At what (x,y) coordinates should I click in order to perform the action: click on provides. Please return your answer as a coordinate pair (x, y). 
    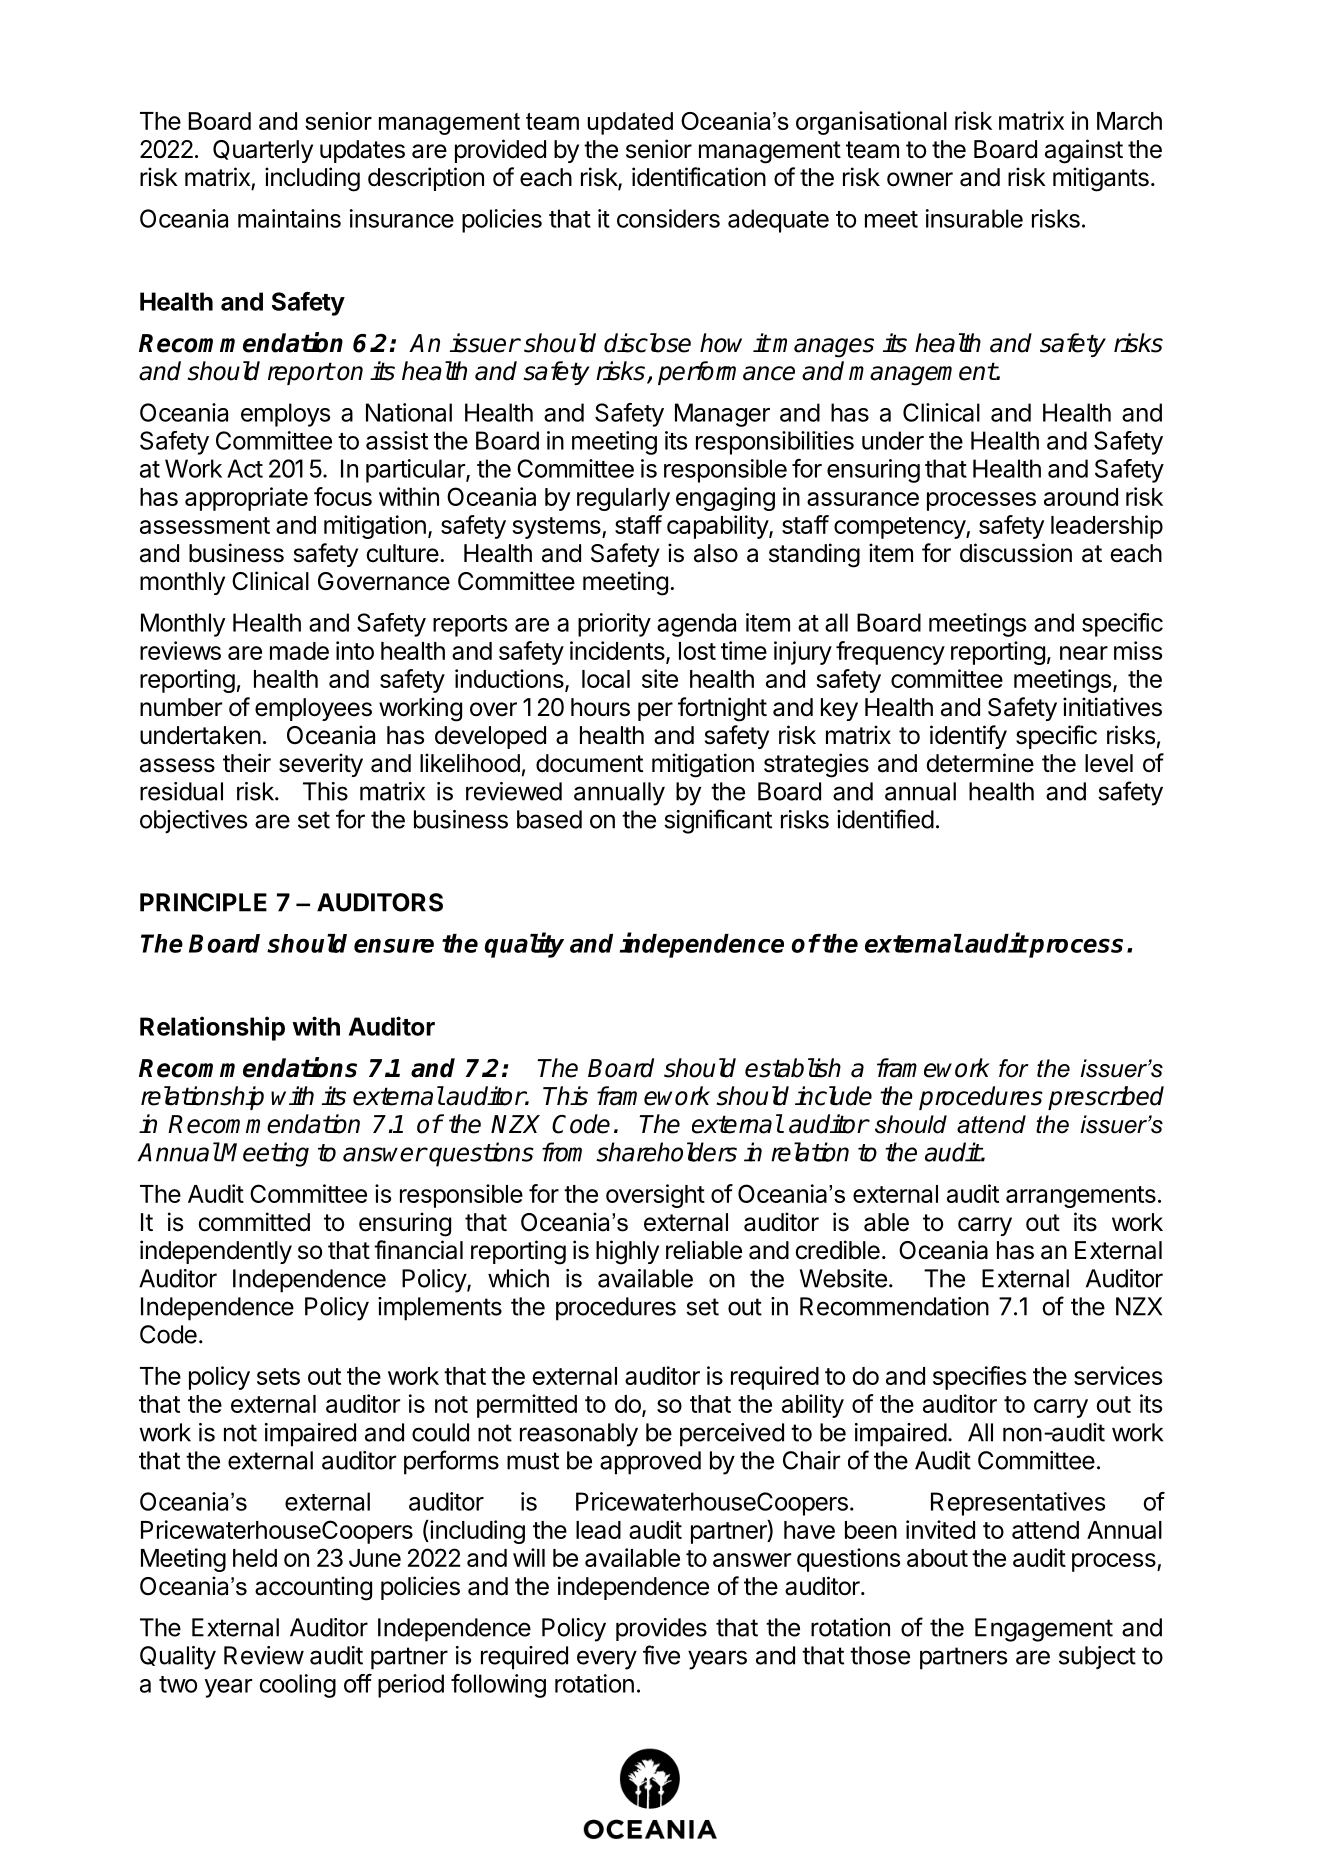
    Looking at the image, I should click on (661, 1629).
